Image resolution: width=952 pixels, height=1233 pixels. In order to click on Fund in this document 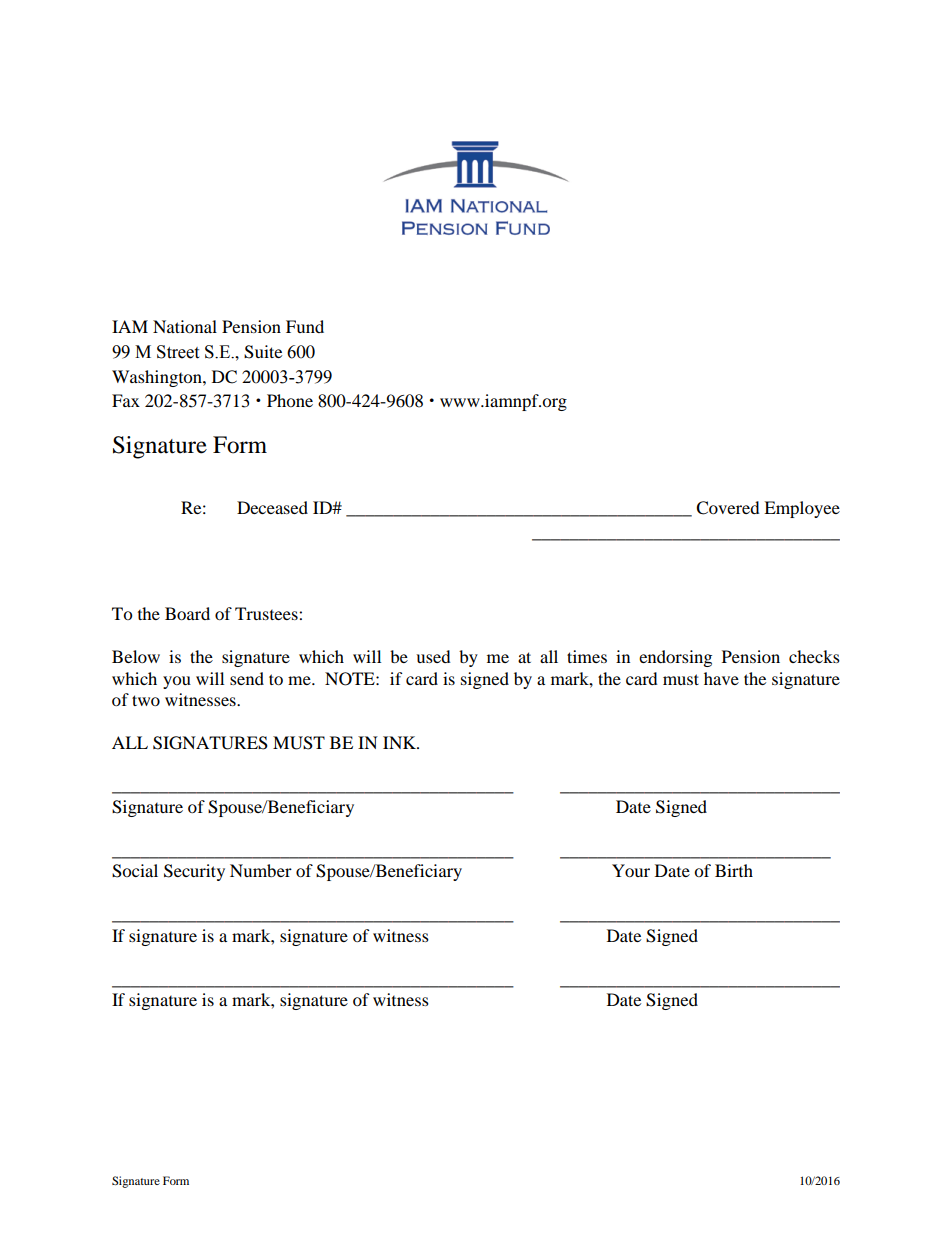, I will do `click(305, 326)`.
